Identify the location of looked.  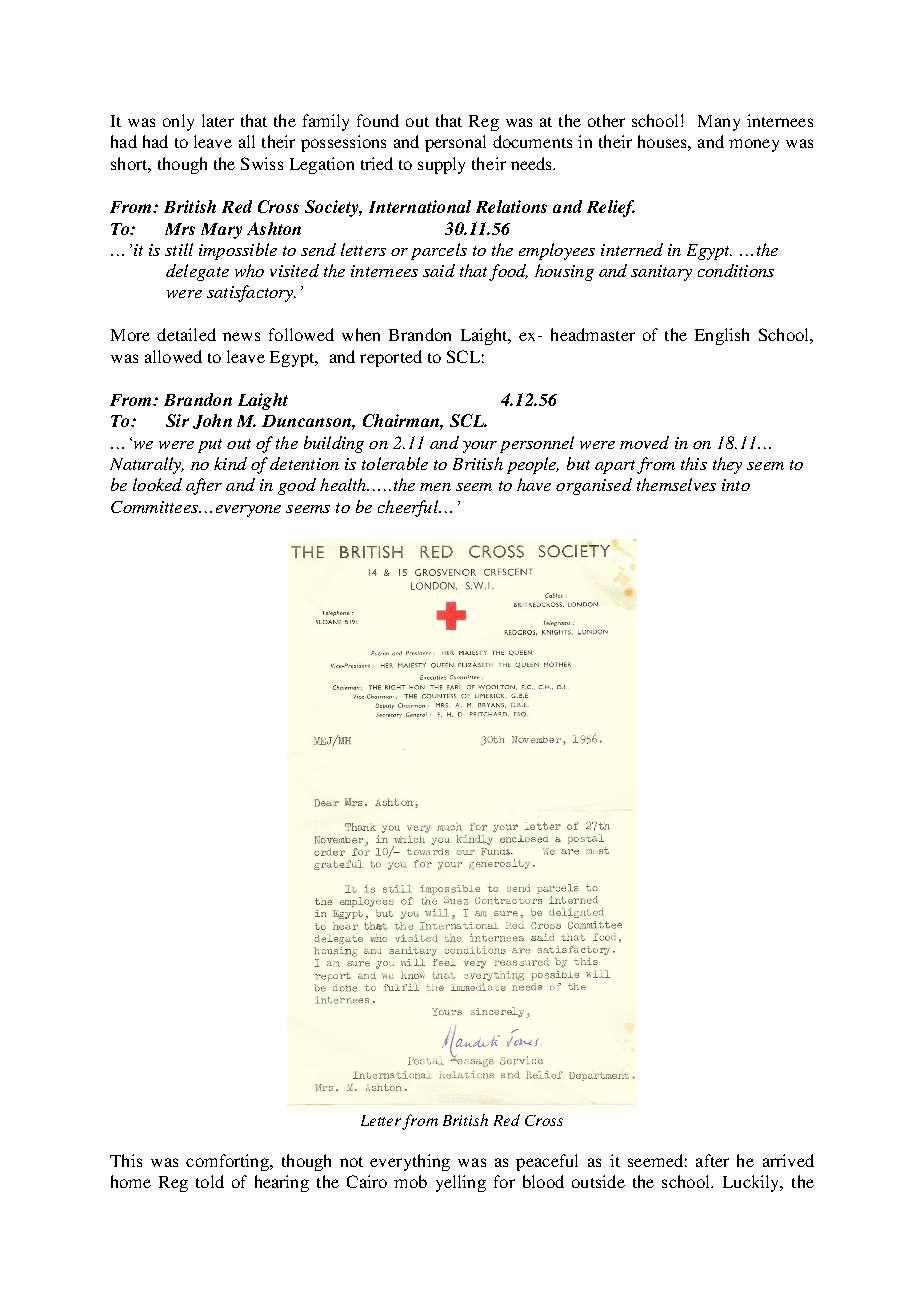
(157, 484).
